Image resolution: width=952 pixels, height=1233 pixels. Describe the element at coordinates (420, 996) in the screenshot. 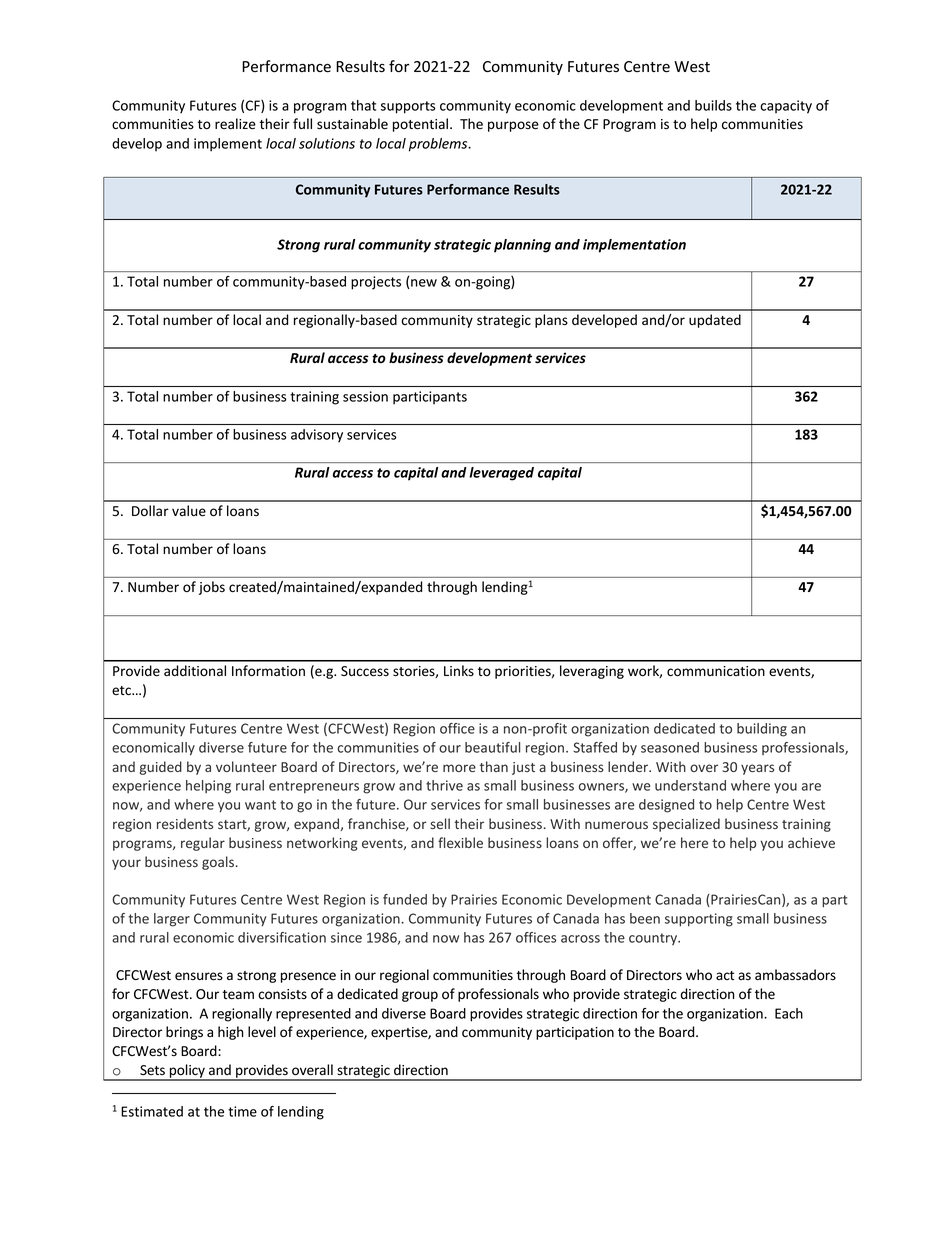

I see `group` at that location.
